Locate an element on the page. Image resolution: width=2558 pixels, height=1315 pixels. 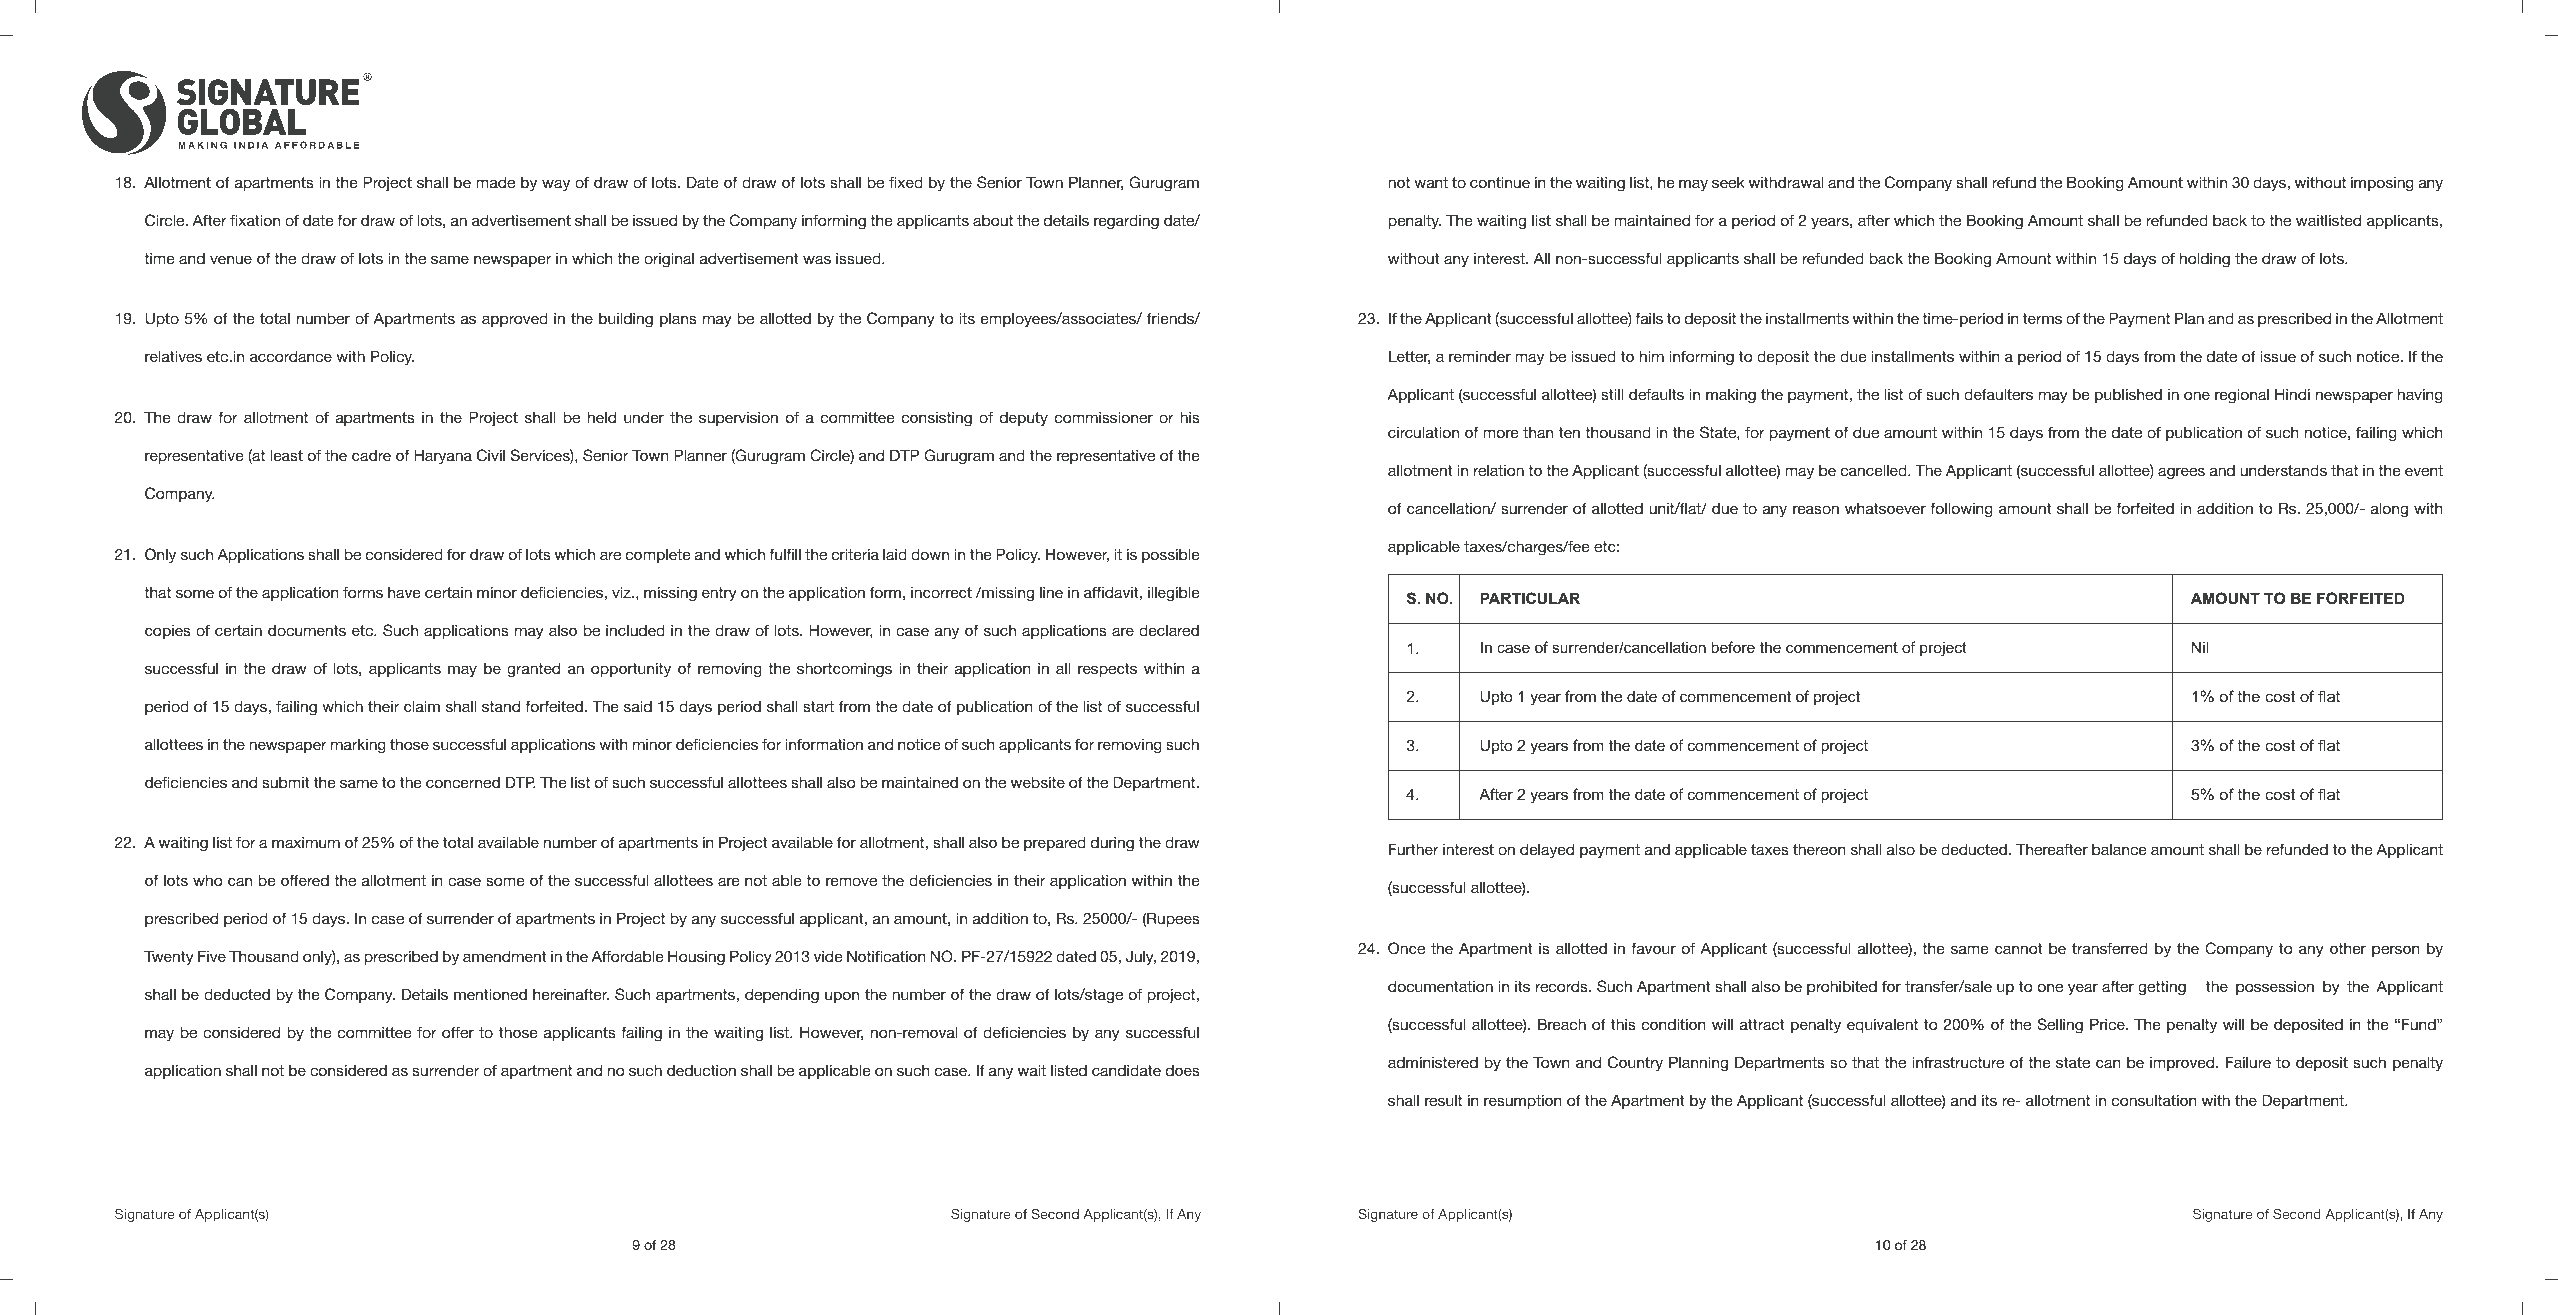
Haryana is located at coordinates (443, 457).
